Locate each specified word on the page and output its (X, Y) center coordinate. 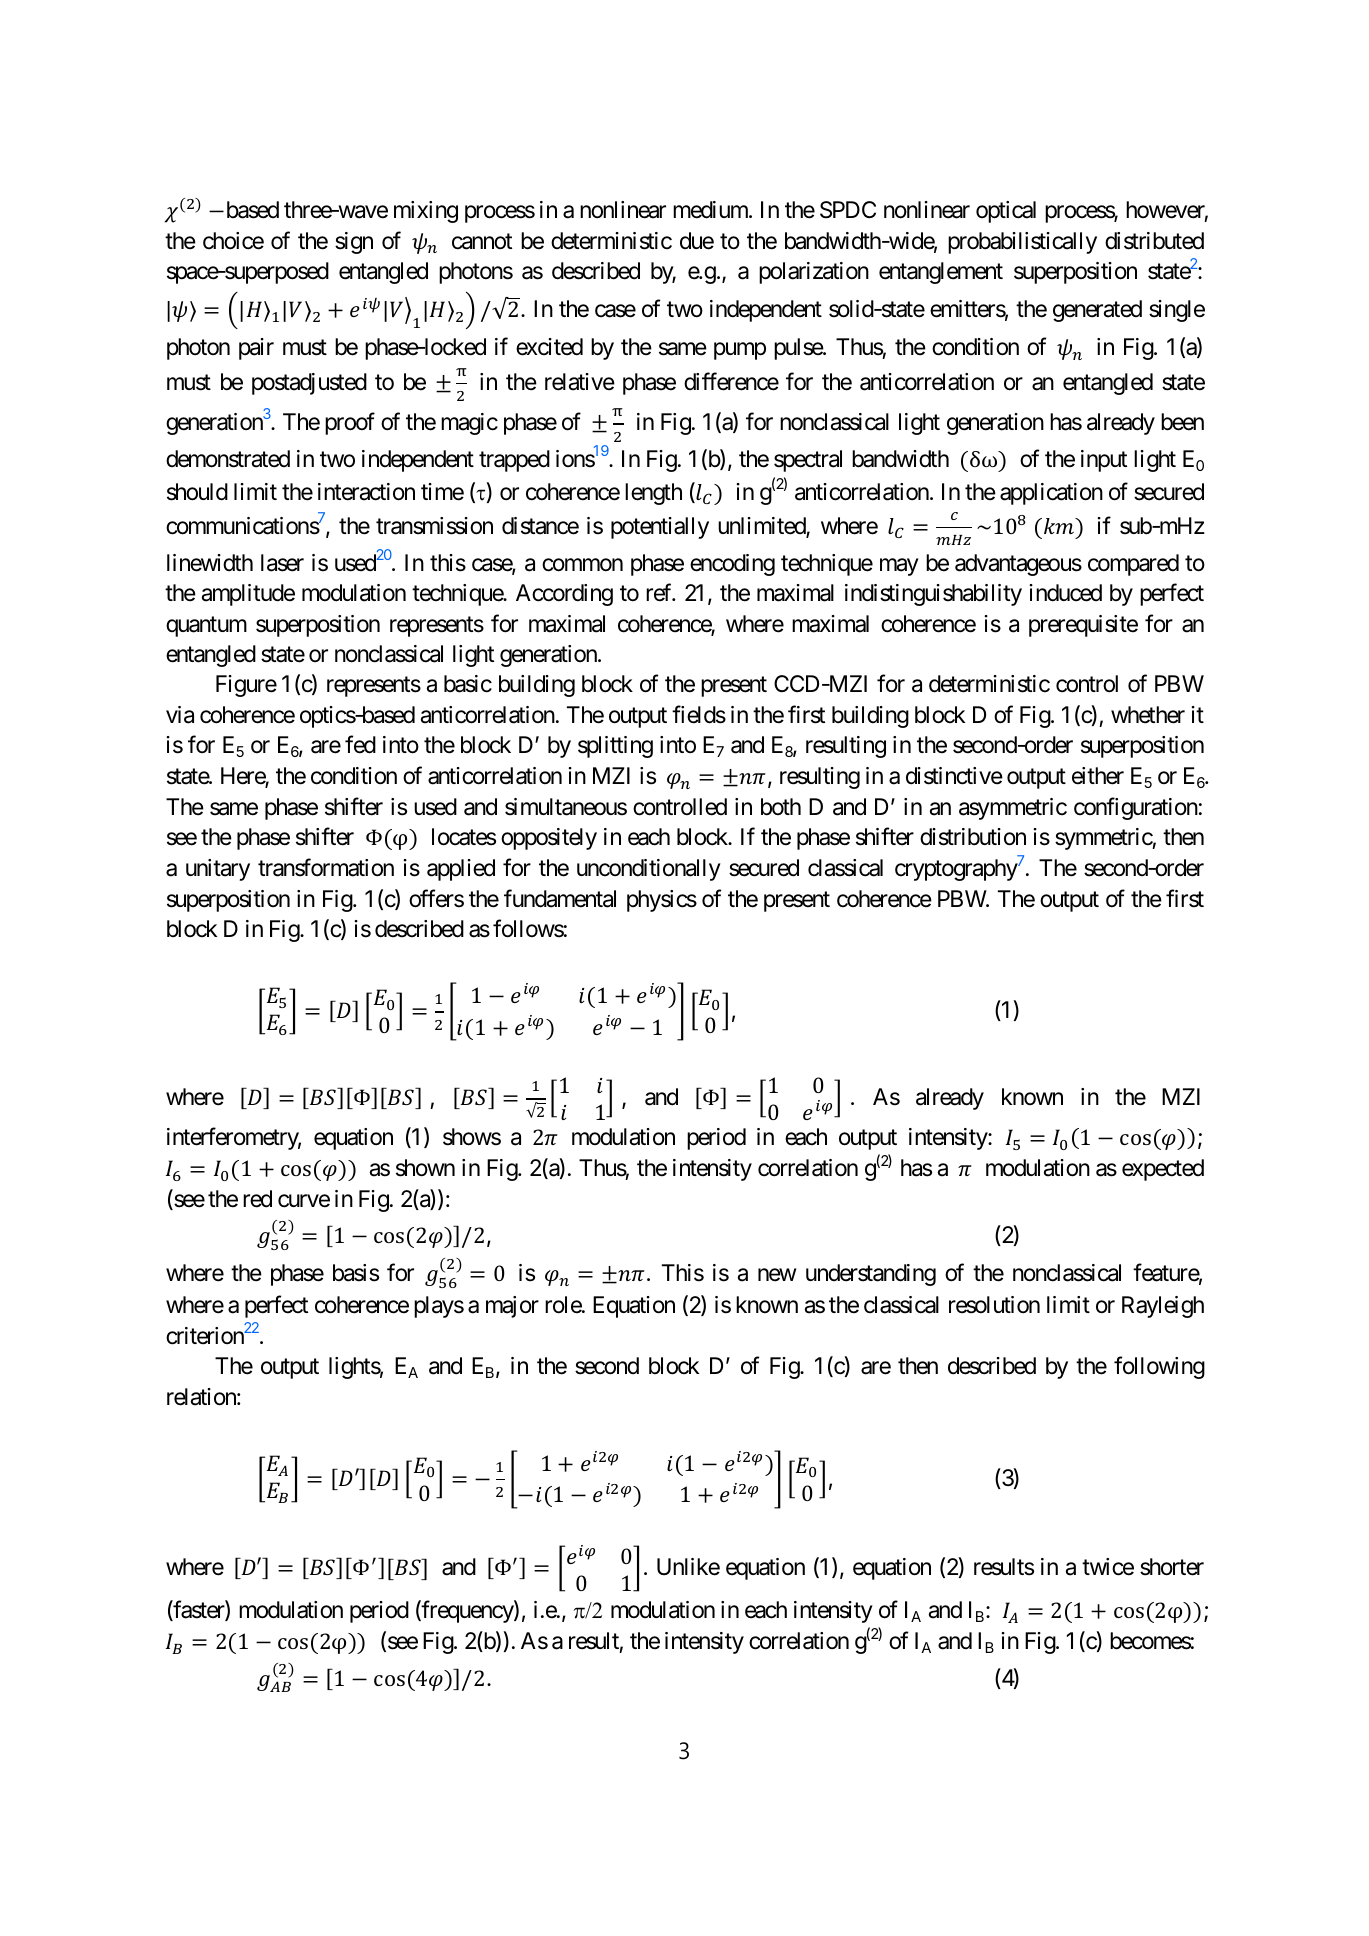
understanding (871, 1275)
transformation (326, 868)
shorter (1172, 1567)
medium (711, 210)
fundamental (560, 898)
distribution (973, 837)
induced (1066, 593)
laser (282, 563)
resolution (994, 1305)
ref (660, 593)
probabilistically (1022, 243)
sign (354, 243)
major (512, 1307)
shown (425, 1168)
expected (1163, 1170)
